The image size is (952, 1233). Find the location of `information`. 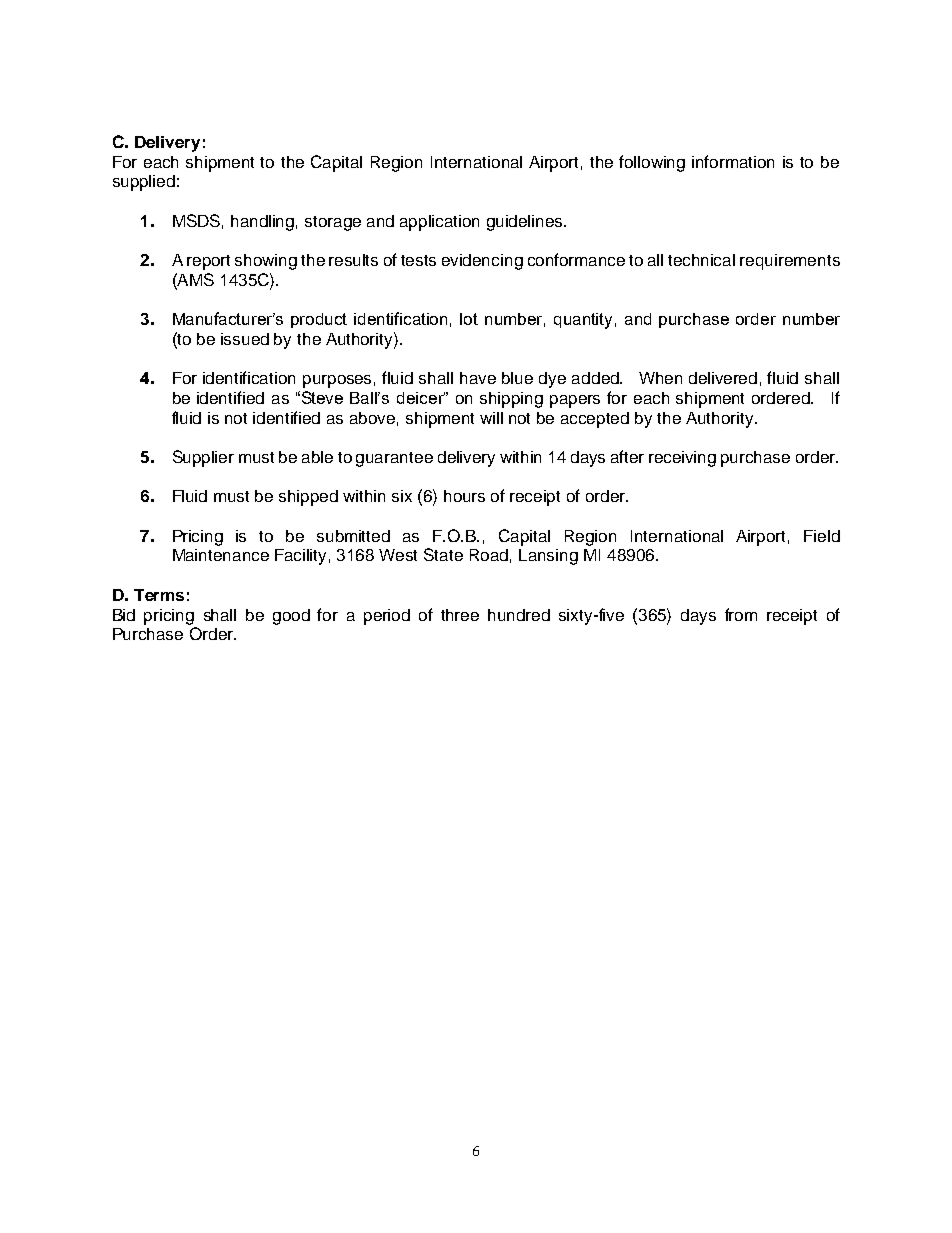

information is located at coordinates (733, 161).
